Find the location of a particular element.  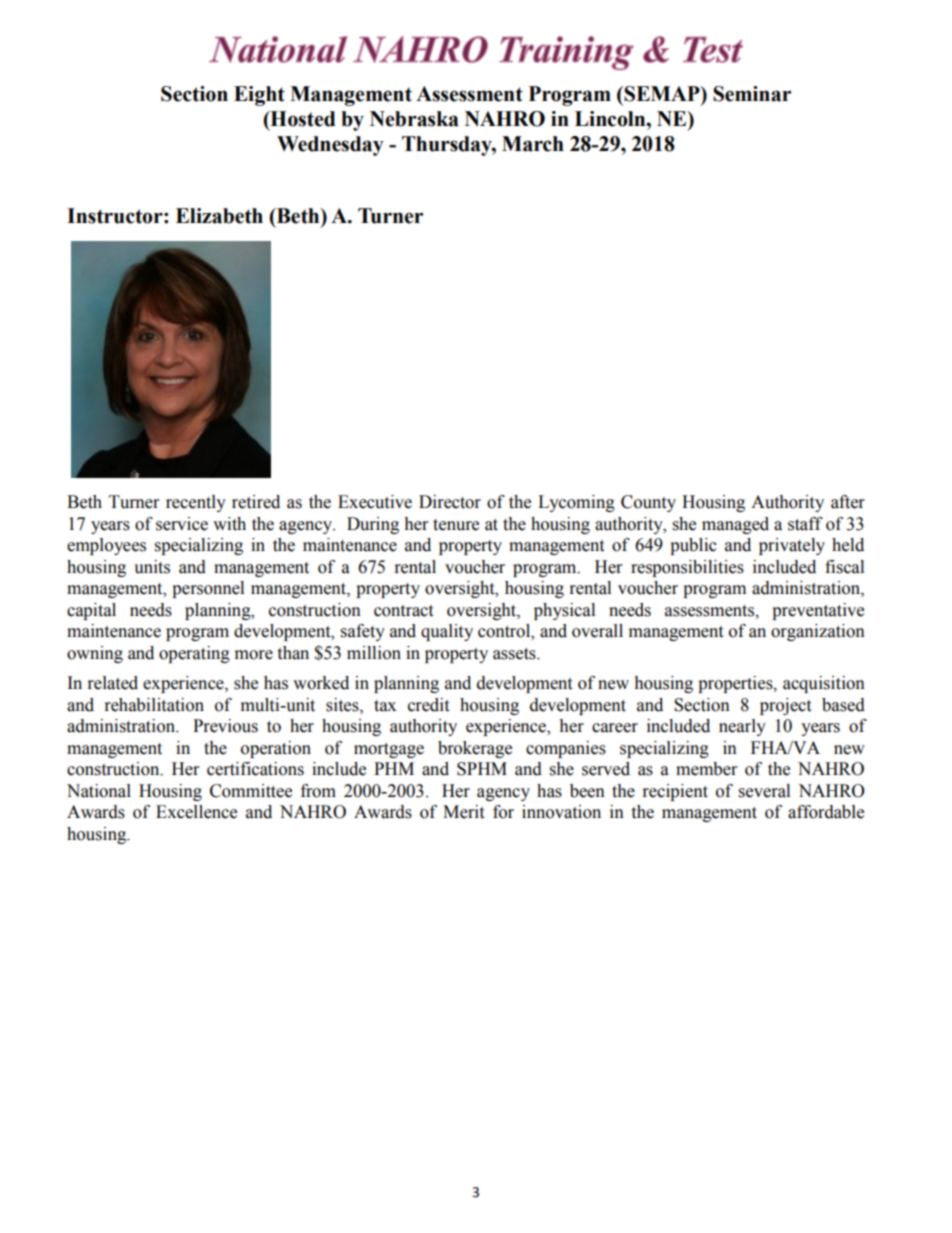

Seminar is located at coordinates (752, 94).
